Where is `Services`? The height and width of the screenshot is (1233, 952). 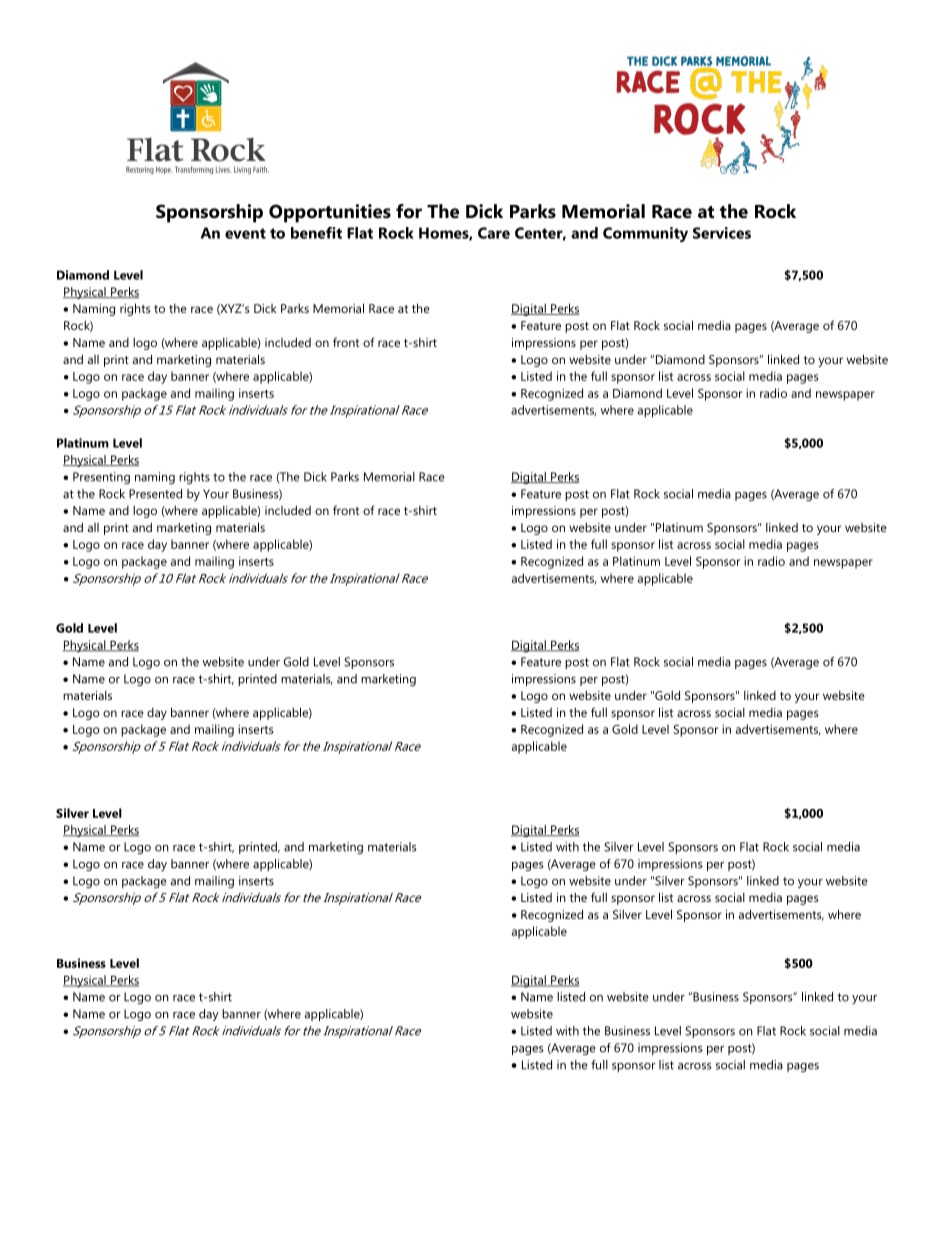 Services is located at coordinates (722, 233).
